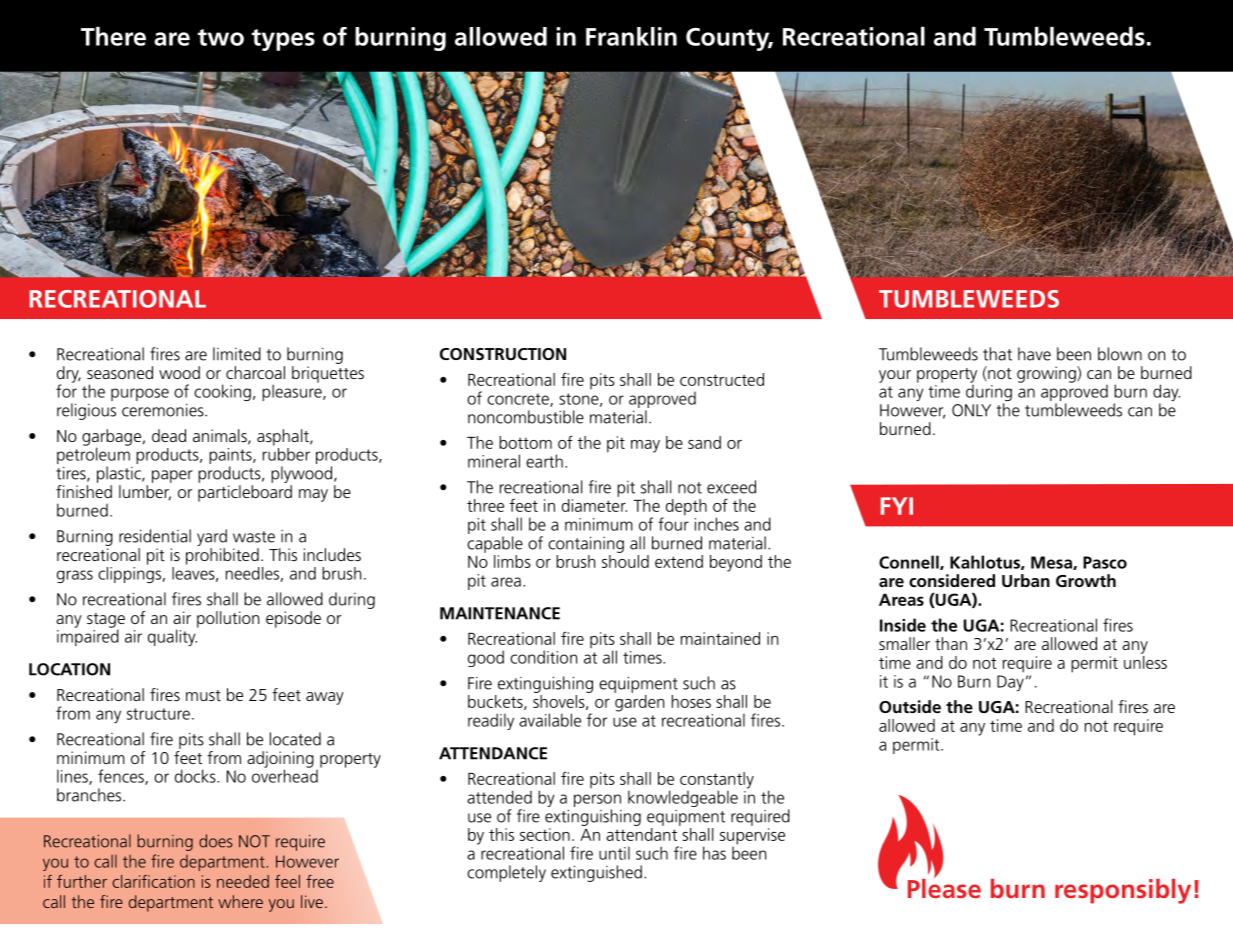 This page has width=1233, height=952. Describe the element at coordinates (596, 873) in the page. I see `extinguished` at that location.
